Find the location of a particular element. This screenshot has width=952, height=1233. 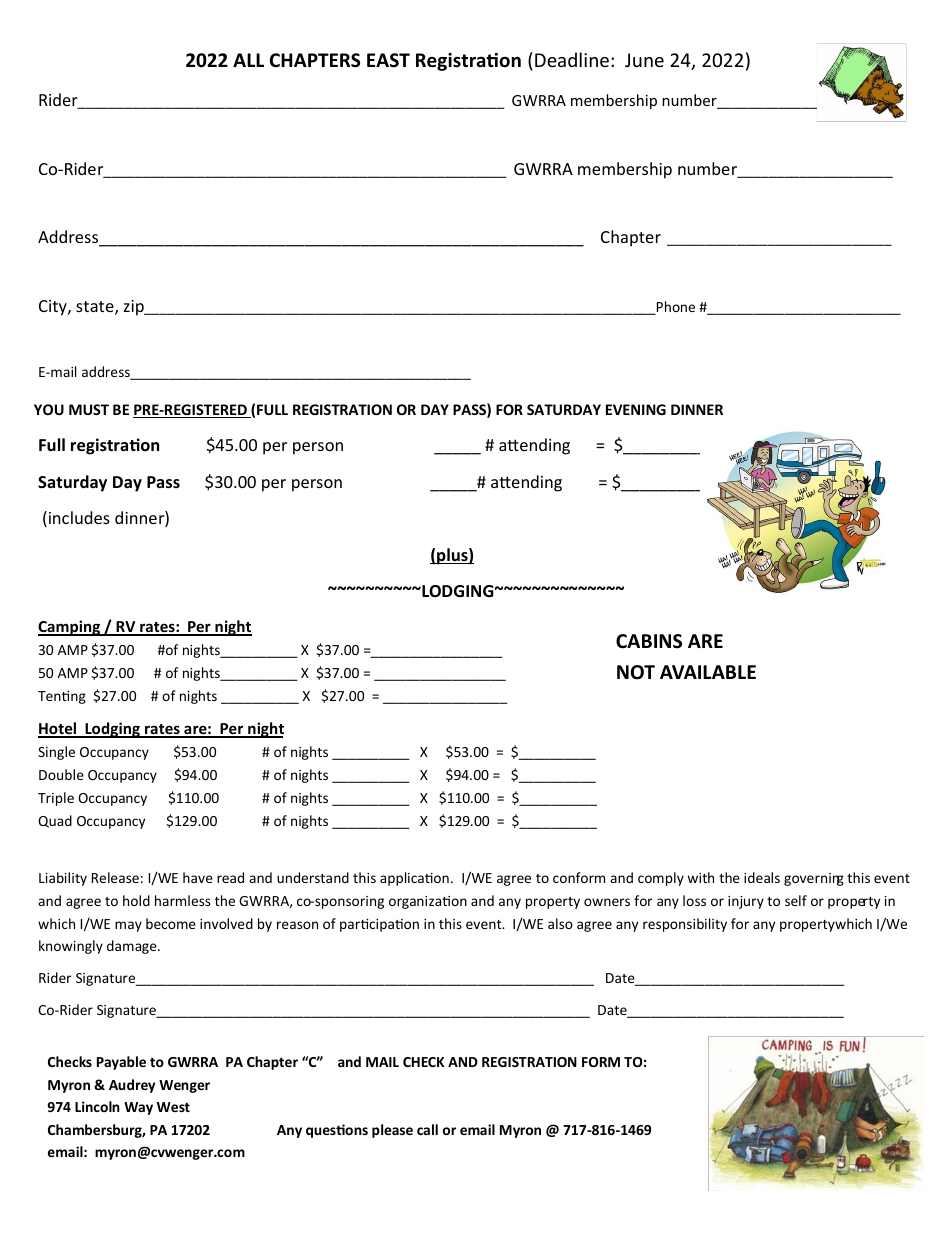

Release is located at coordinates (115, 877).
